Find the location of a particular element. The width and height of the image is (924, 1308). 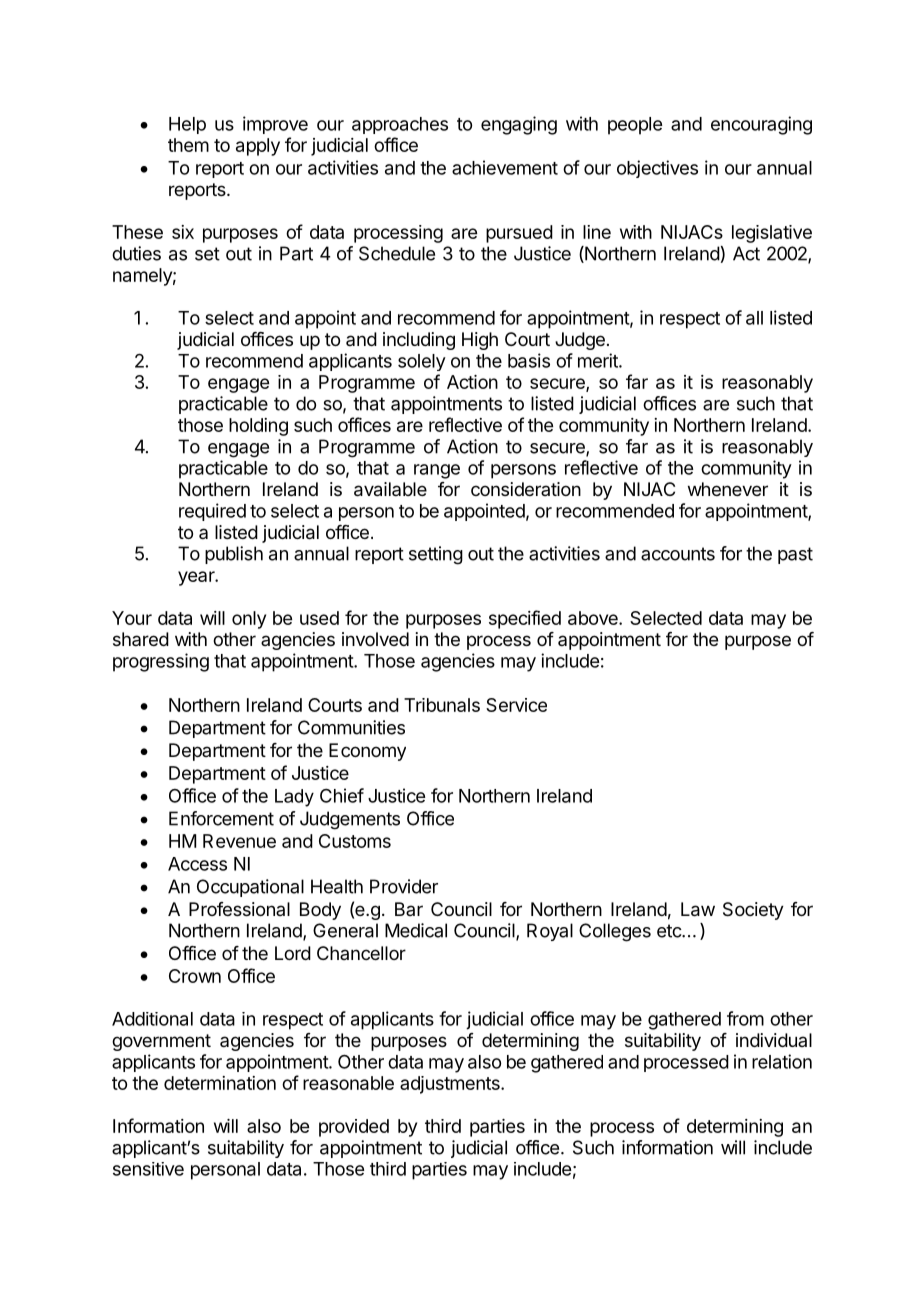

encouraging is located at coordinates (761, 125).
